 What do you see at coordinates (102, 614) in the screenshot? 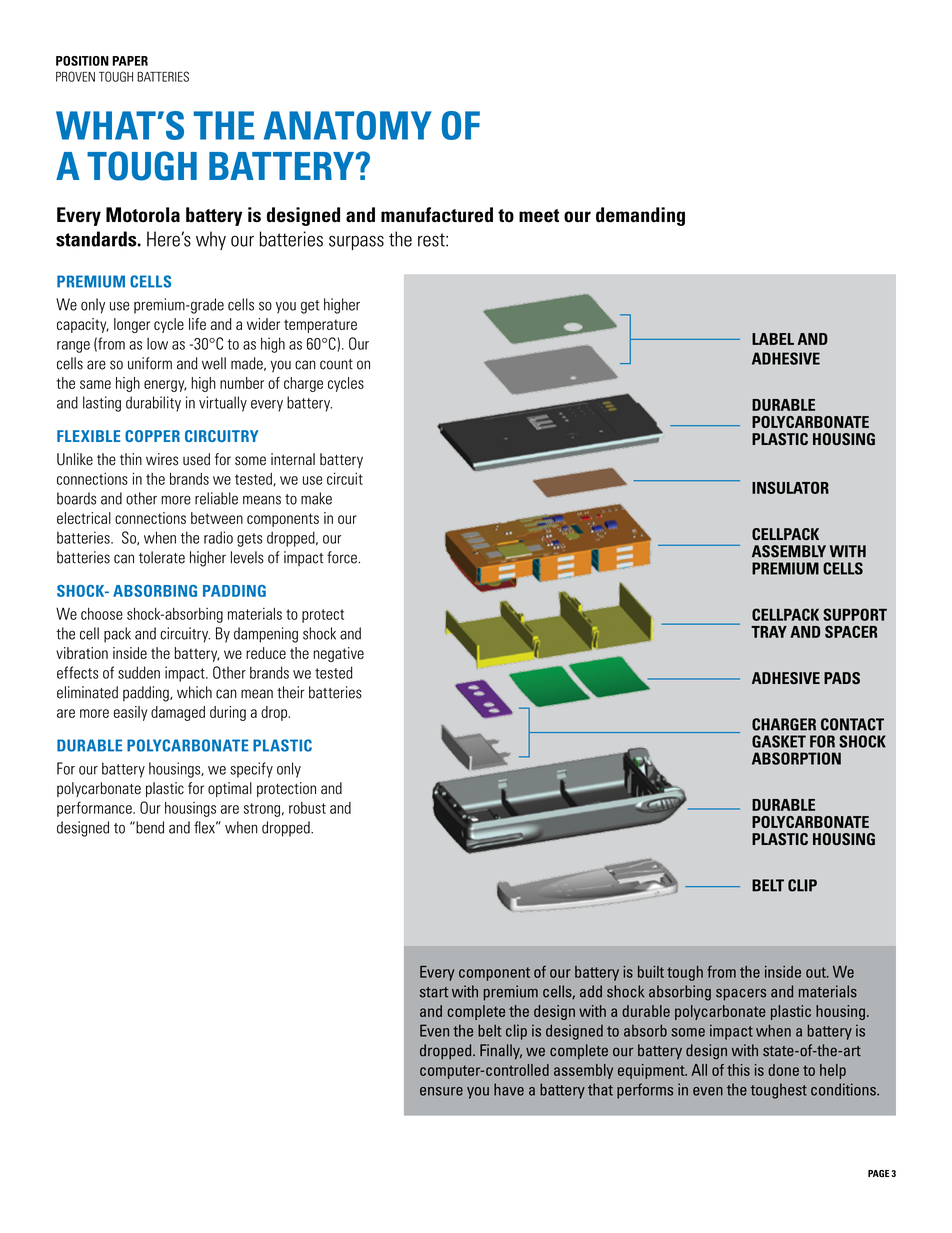
I see `choose` at bounding box center [102, 614].
